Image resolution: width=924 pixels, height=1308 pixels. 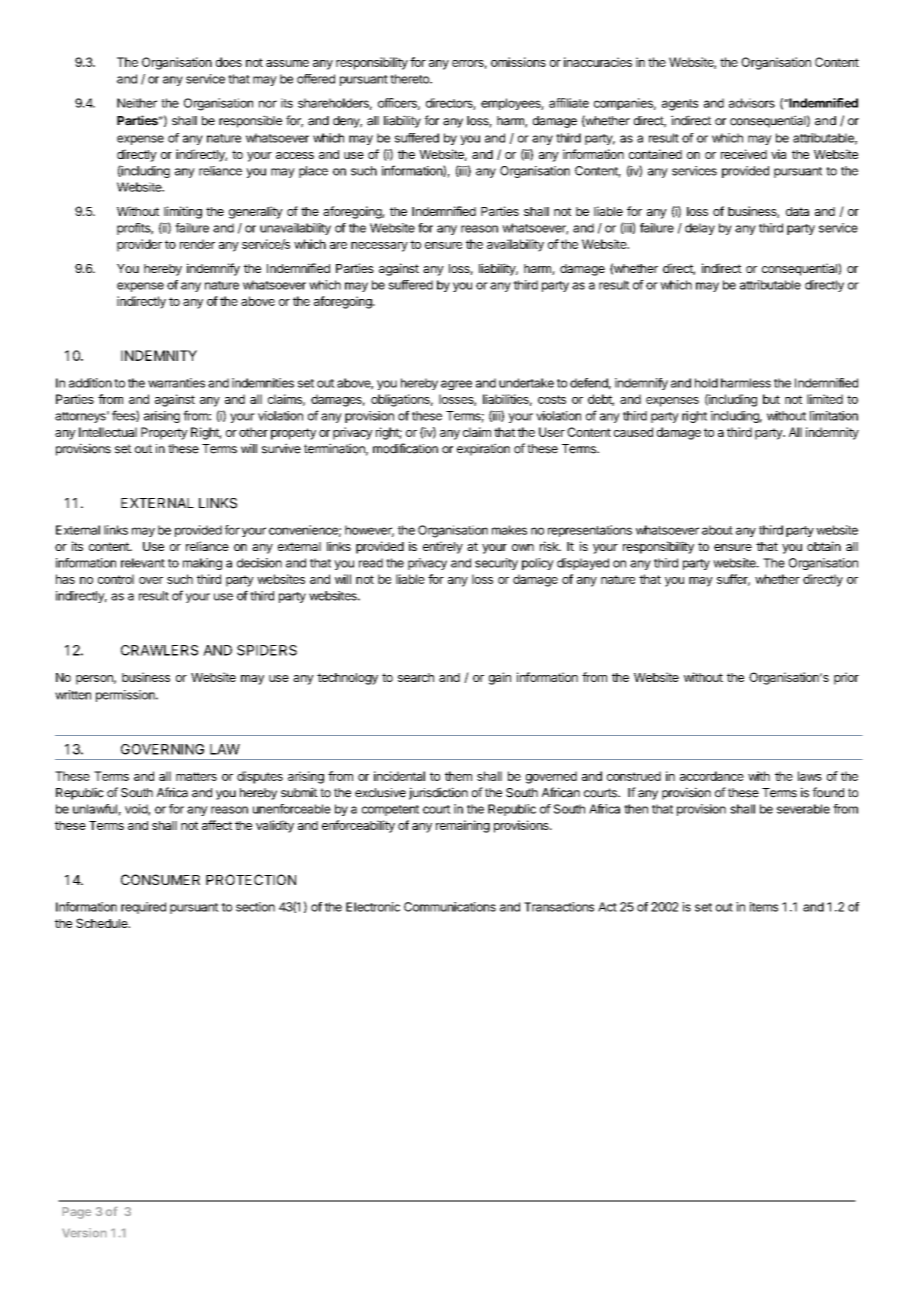 I want to click on Page, so click(x=77, y=1213).
